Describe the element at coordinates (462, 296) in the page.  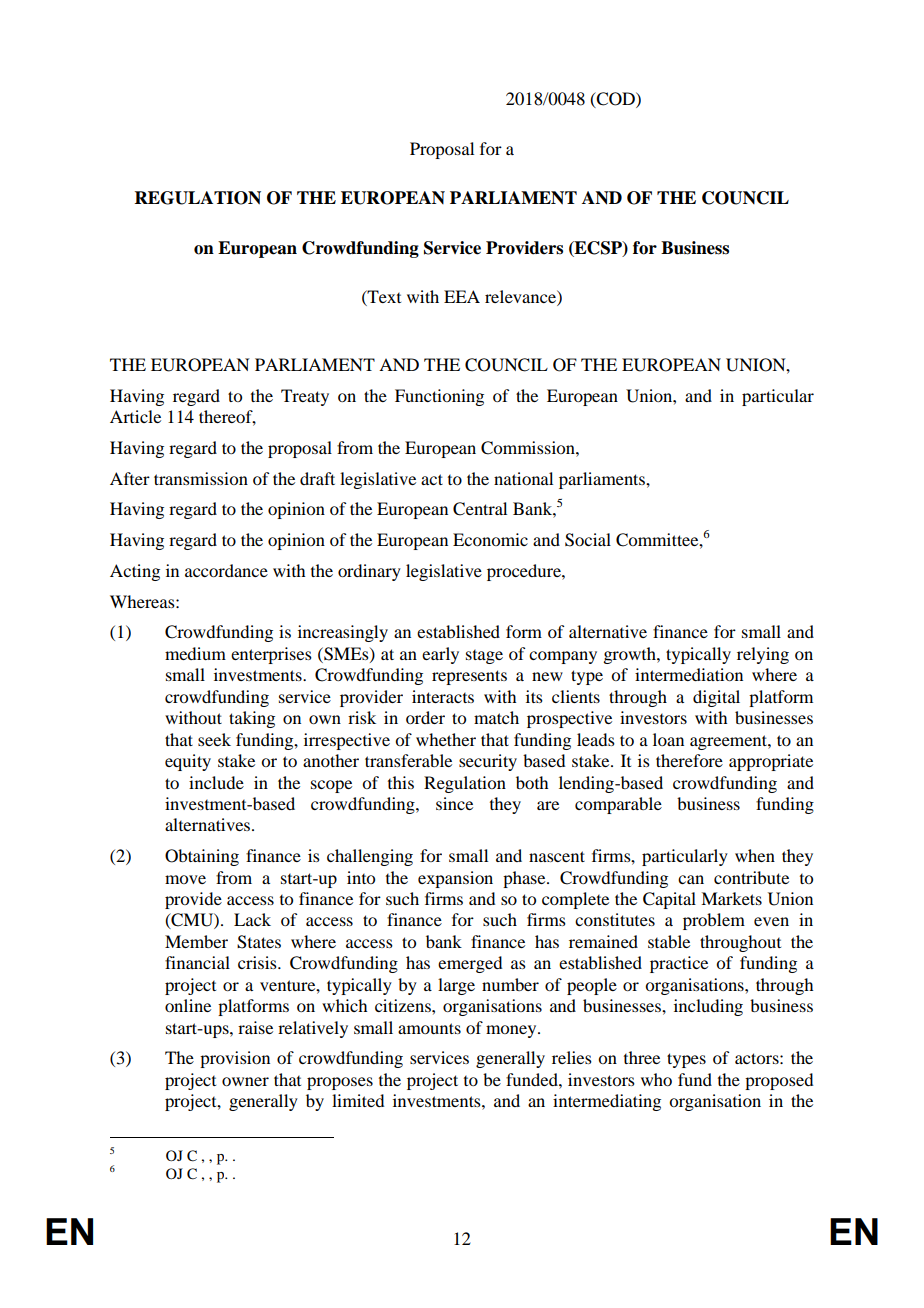
I see `EEA` at that location.
